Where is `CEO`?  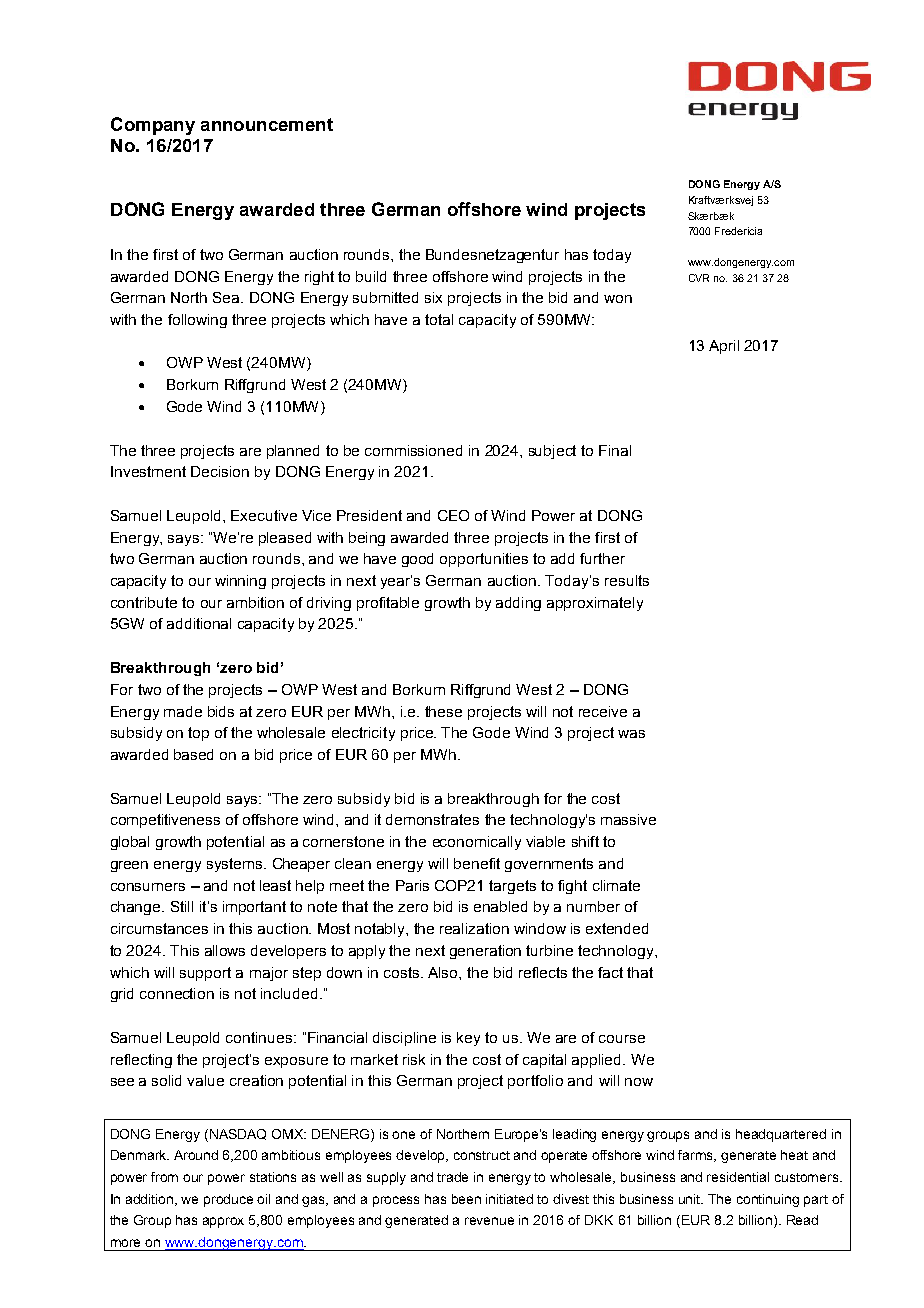 CEO is located at coordinates (453, 515).
